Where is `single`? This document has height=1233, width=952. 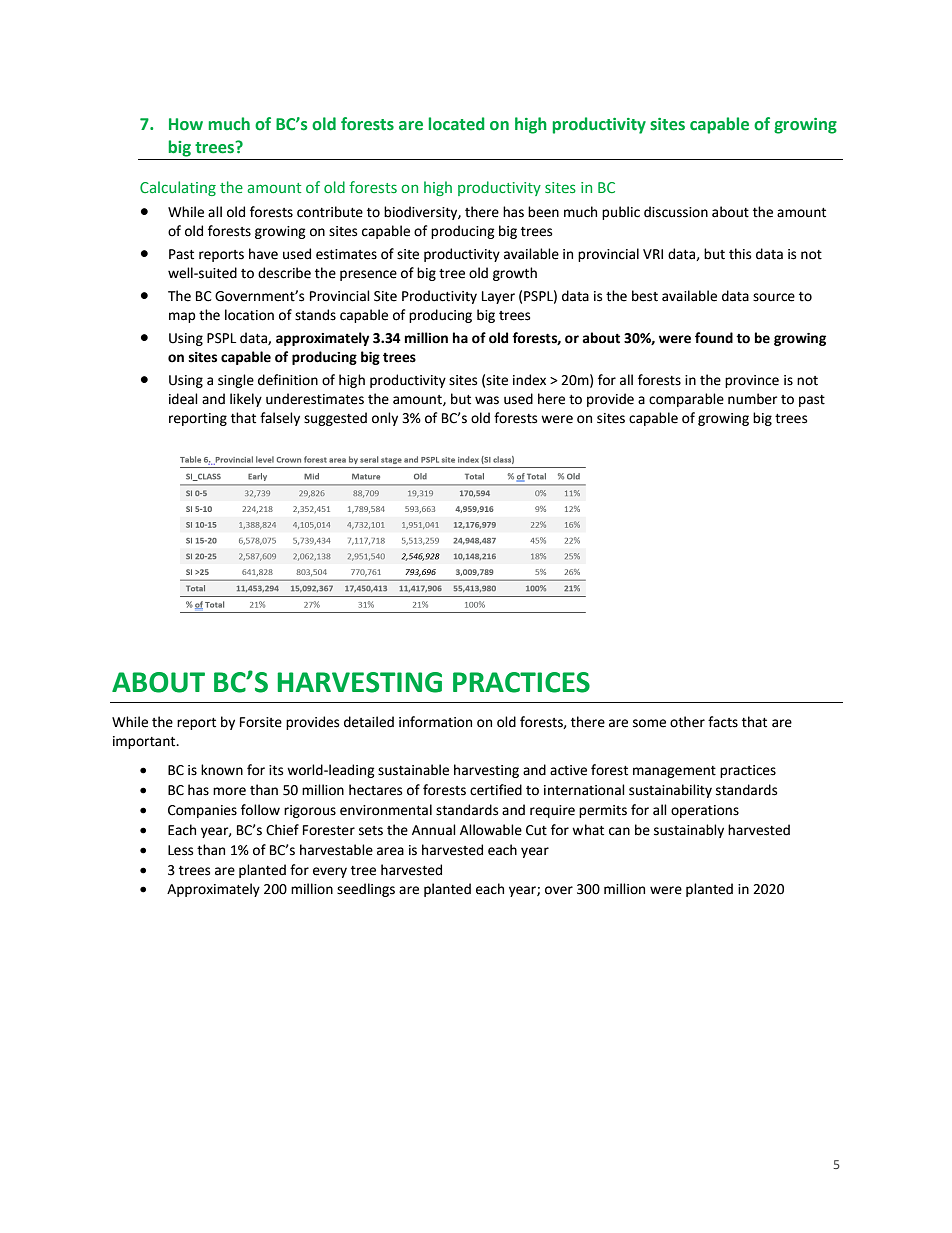
single is located at coordinates (236, 381).
